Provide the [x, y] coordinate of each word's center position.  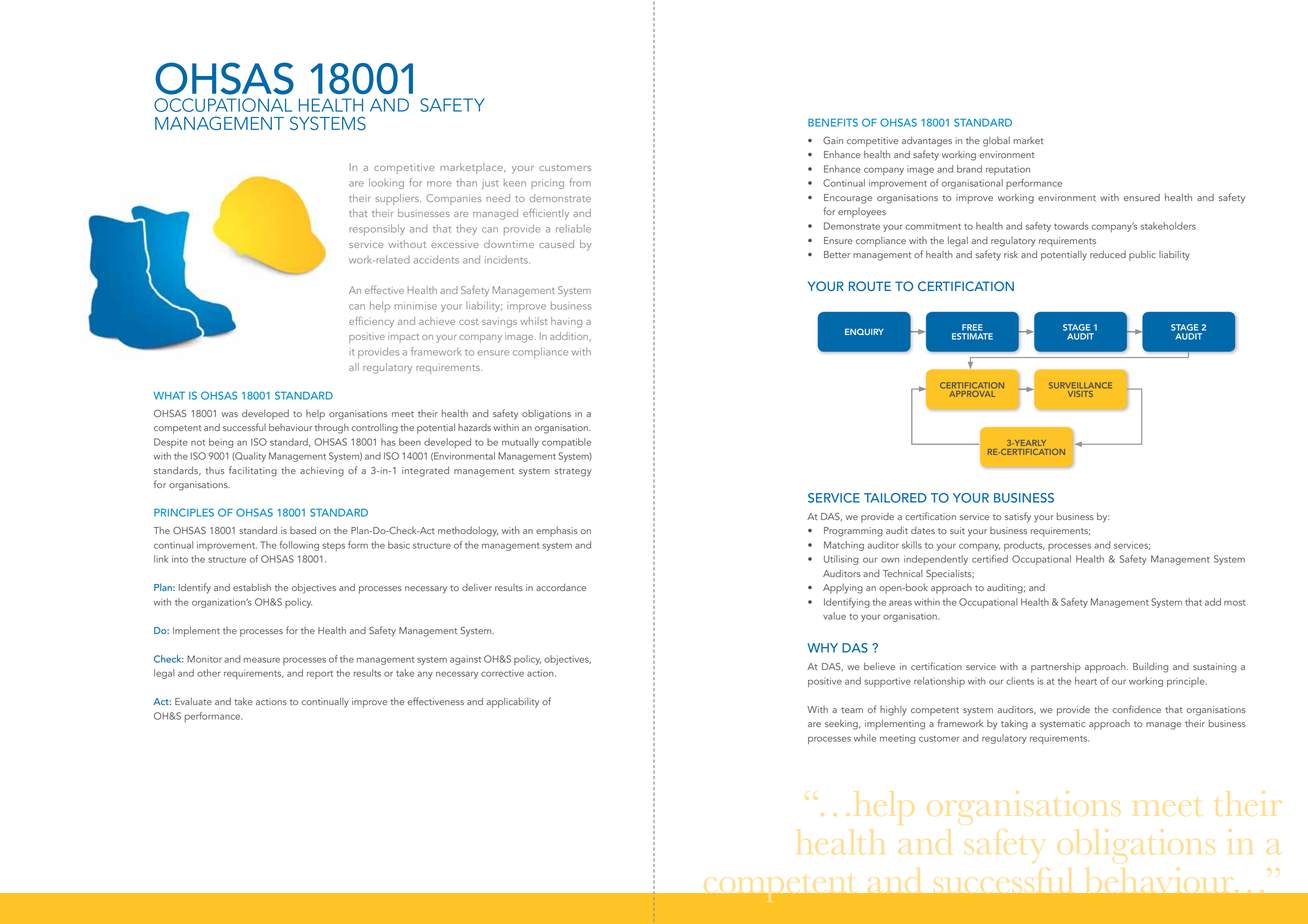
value [834, 616]
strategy [573, 472]
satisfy [1018, 517]
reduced [1108, 254]
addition [570, 336]
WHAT [169, 395]
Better [837, 254]
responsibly [377, 229]
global [996, 142]
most [1234, 603]
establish [252, 587]
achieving [322, 471]
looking [386, 183]
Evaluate [193, 701]
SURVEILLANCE [1080, 385]
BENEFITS [833, 122]
